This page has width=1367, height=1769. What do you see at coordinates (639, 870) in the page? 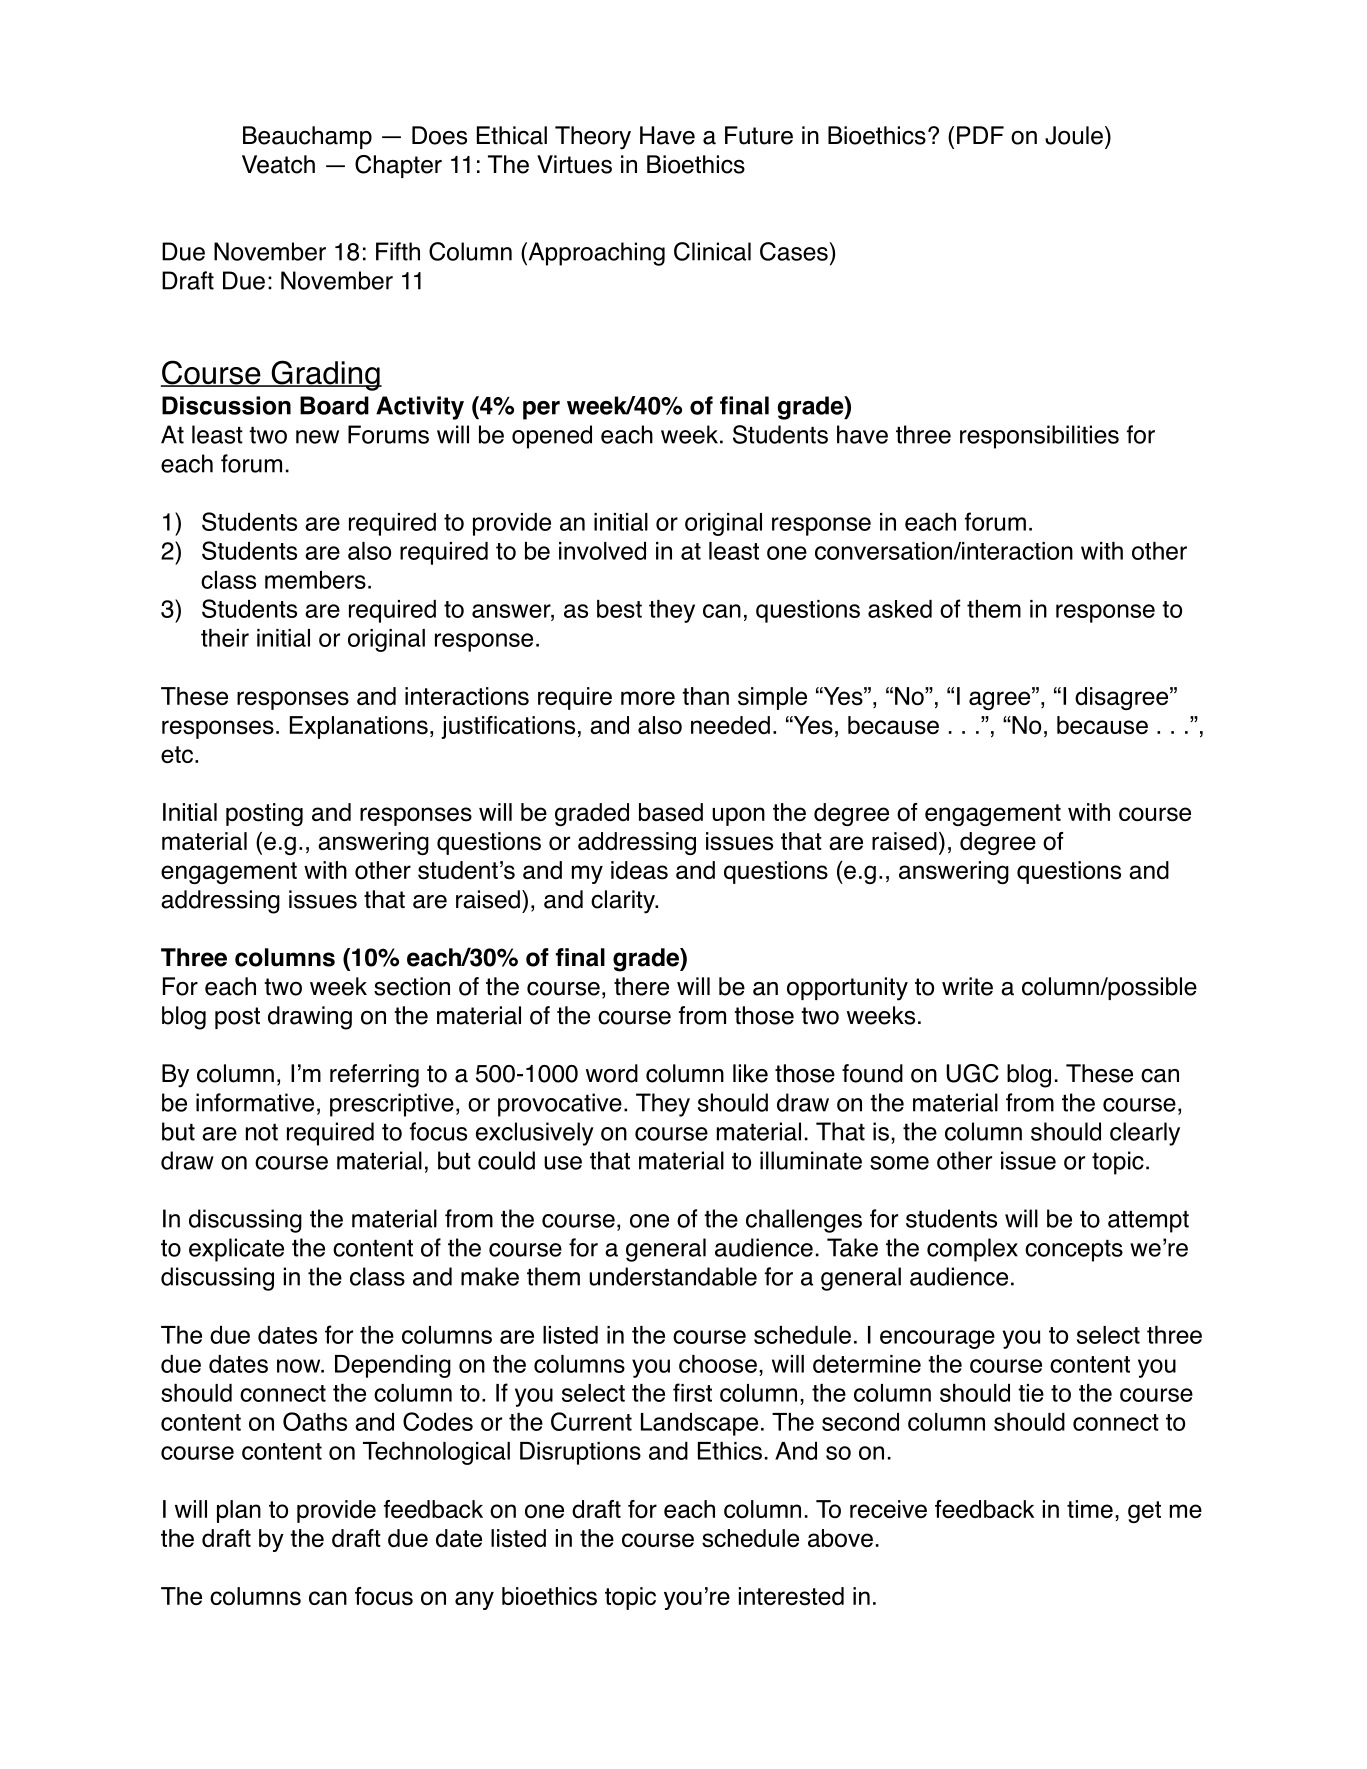
I see `ideas` at bounding box center [639, 870].
